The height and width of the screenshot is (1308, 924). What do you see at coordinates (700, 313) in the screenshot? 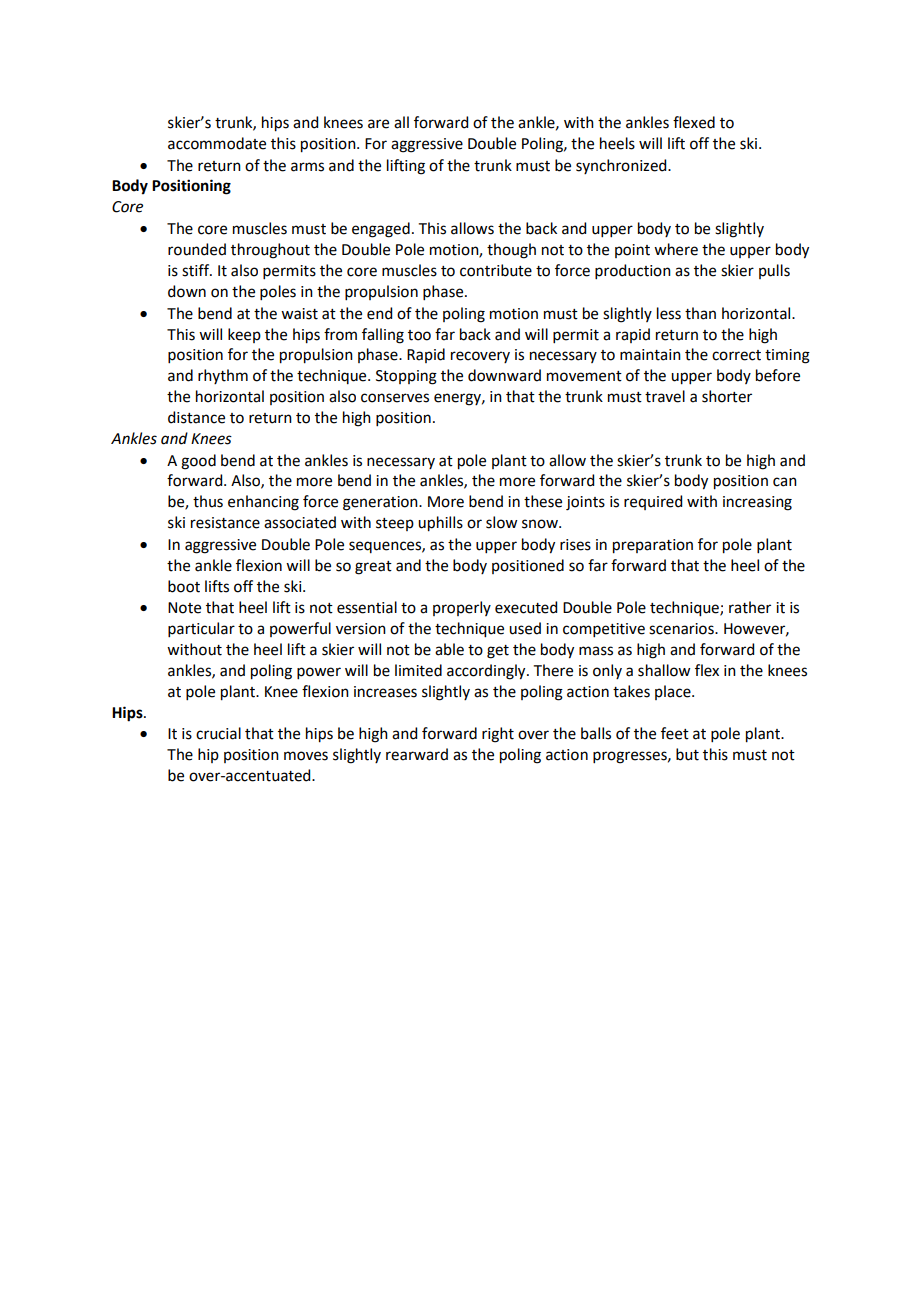
I see `than` at bounding box center [700, 313].
